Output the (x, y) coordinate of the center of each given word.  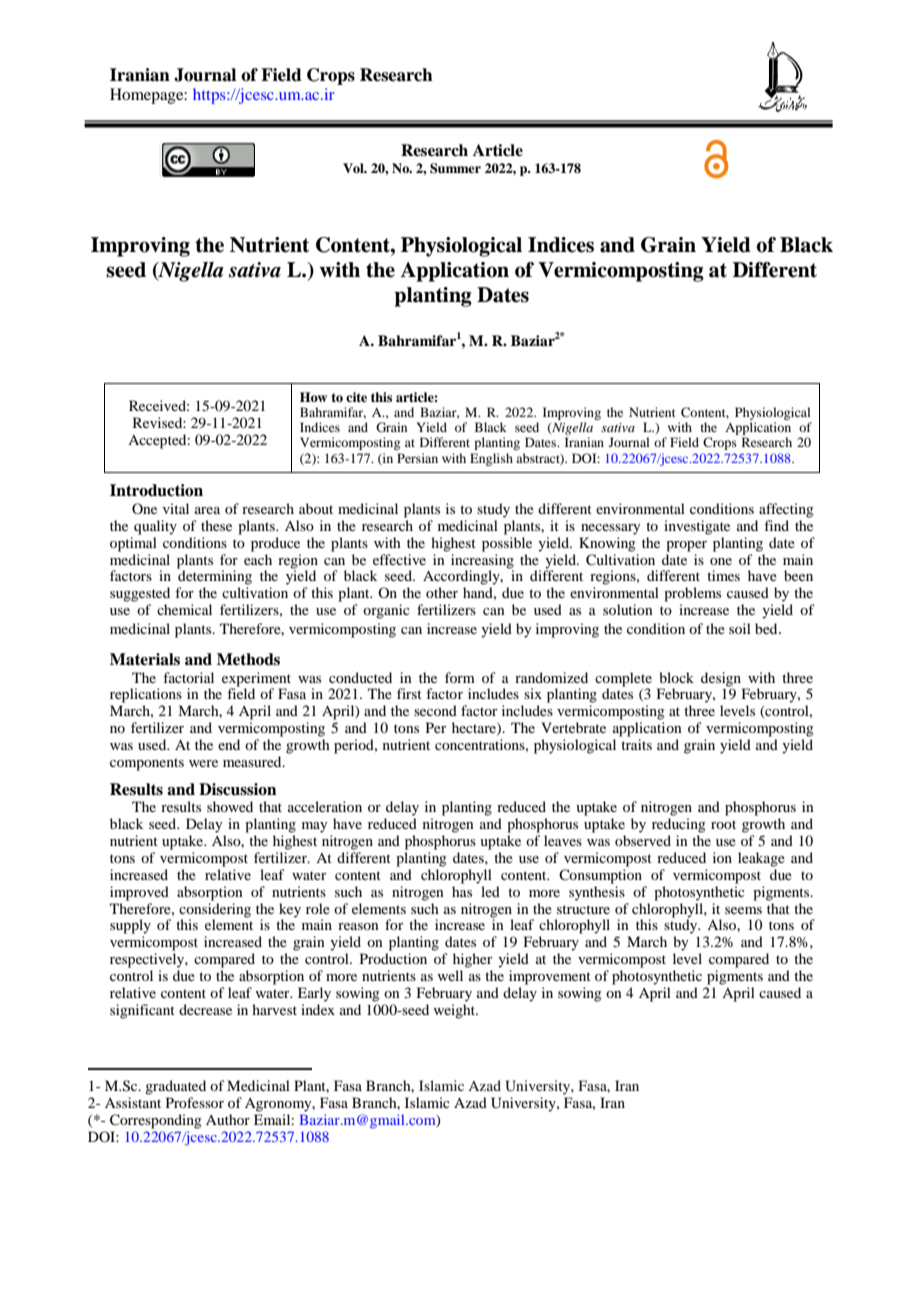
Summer (455, 168)
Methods (248, 659)
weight (455, 1011)
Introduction (156, 490)
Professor (195, 1102)
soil (740, 628)
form (460, 677)
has (462, 891)
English (491, 459)
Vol (354, 168)
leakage (761, 859)
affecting (786, 510)
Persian (417, 458)
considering (215, 910)
